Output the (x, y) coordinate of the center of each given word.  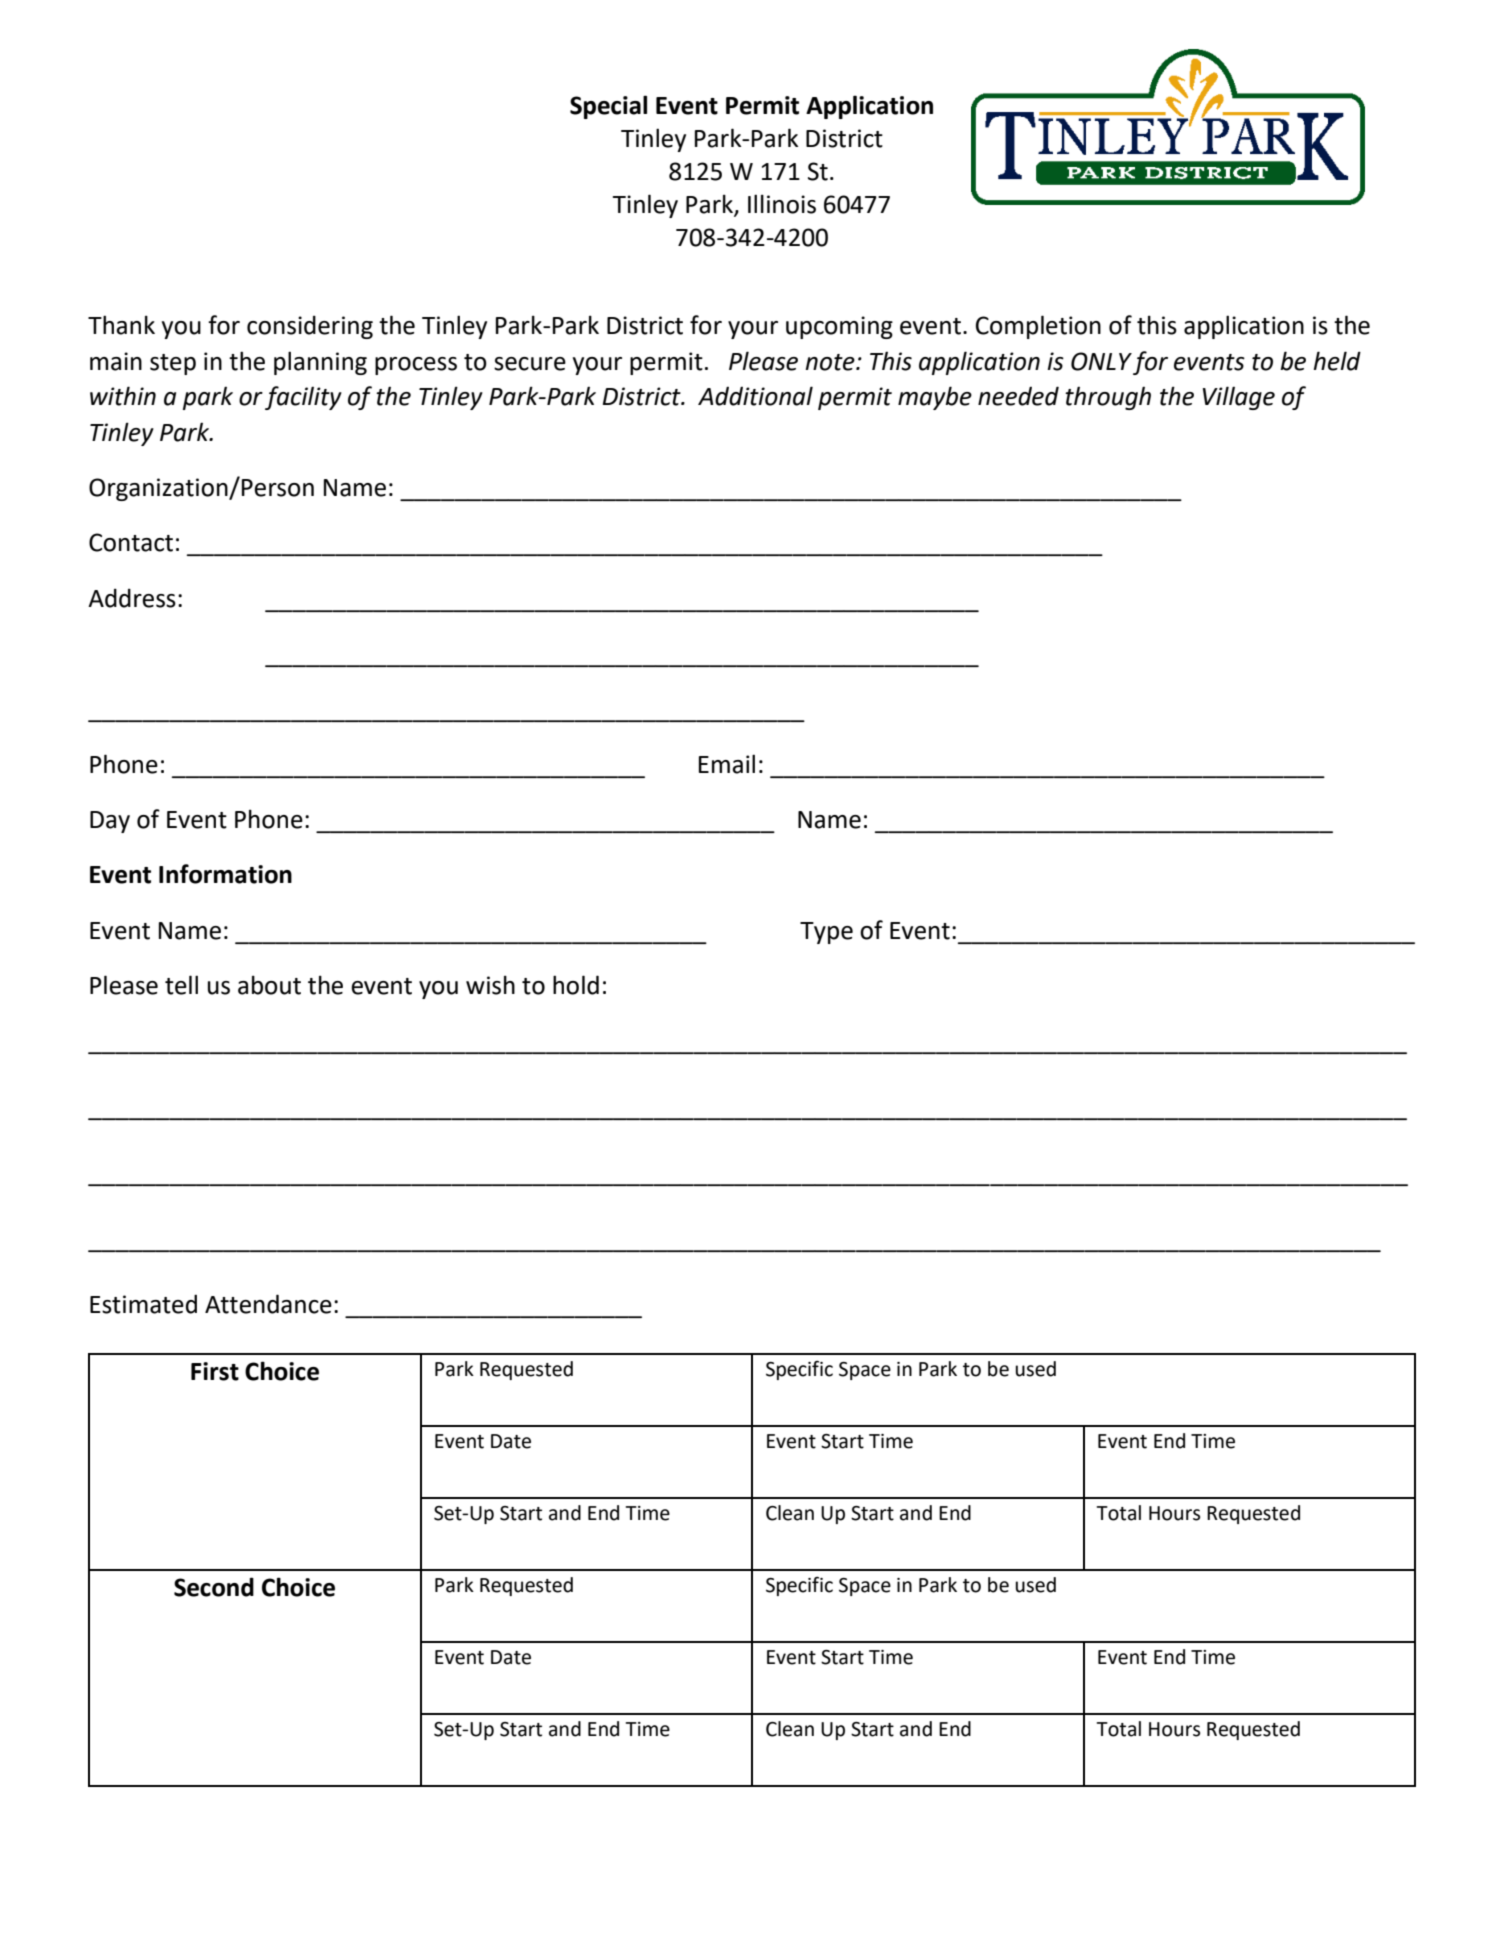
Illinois (782, 204)
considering (310, 327)
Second (214, 1587)
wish (490, 985)
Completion (1038, 327)
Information (225, 874)
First (215, 1371)
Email (727, 764)
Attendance (268, 1304)
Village (1239, 398)
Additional (755, 396)
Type (826, 933)
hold (576, 985)
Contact (131, 542)
